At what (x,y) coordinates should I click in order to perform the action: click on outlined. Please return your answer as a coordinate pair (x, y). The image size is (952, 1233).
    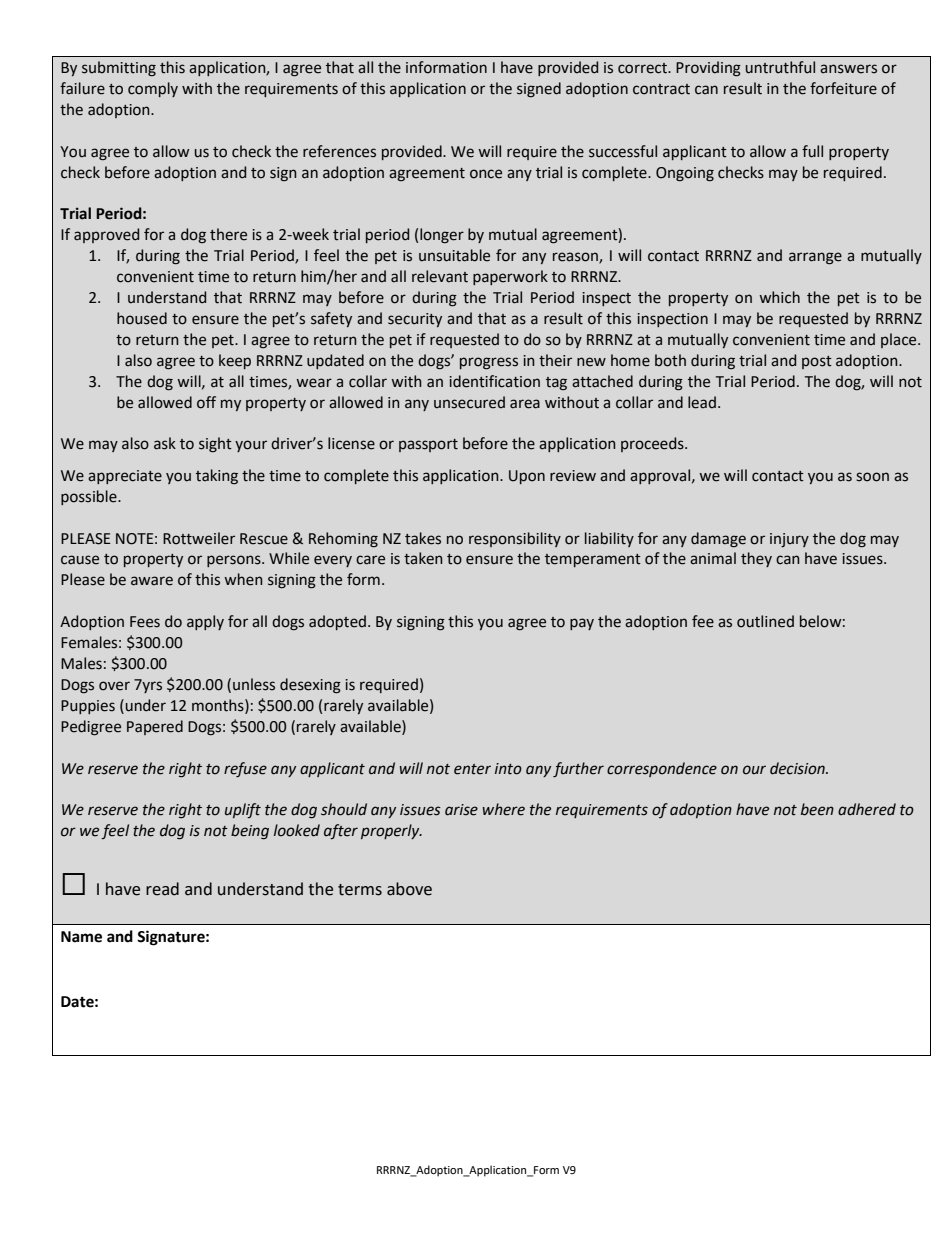
    Looking at the image, I should click on (765, 621).
